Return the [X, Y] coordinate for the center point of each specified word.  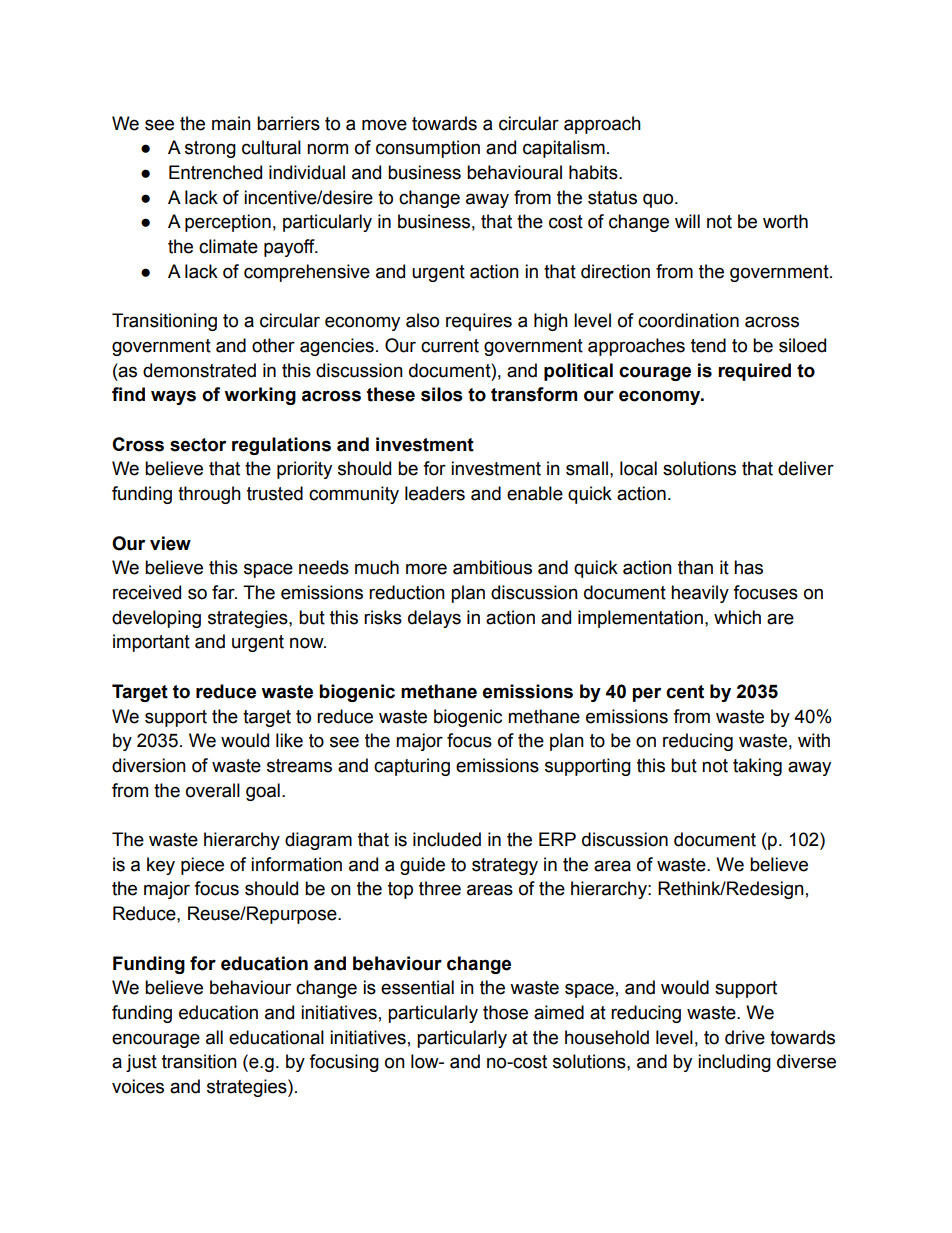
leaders [435, 493]
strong [210, 149]
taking [757, 767]
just [141, 1063]
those [505, 1012]
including [734, 1063]
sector [198, 445]
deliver [806, 468]
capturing [412, 767]
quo [659, 200]
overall [213, 790]
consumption [428, 149]
